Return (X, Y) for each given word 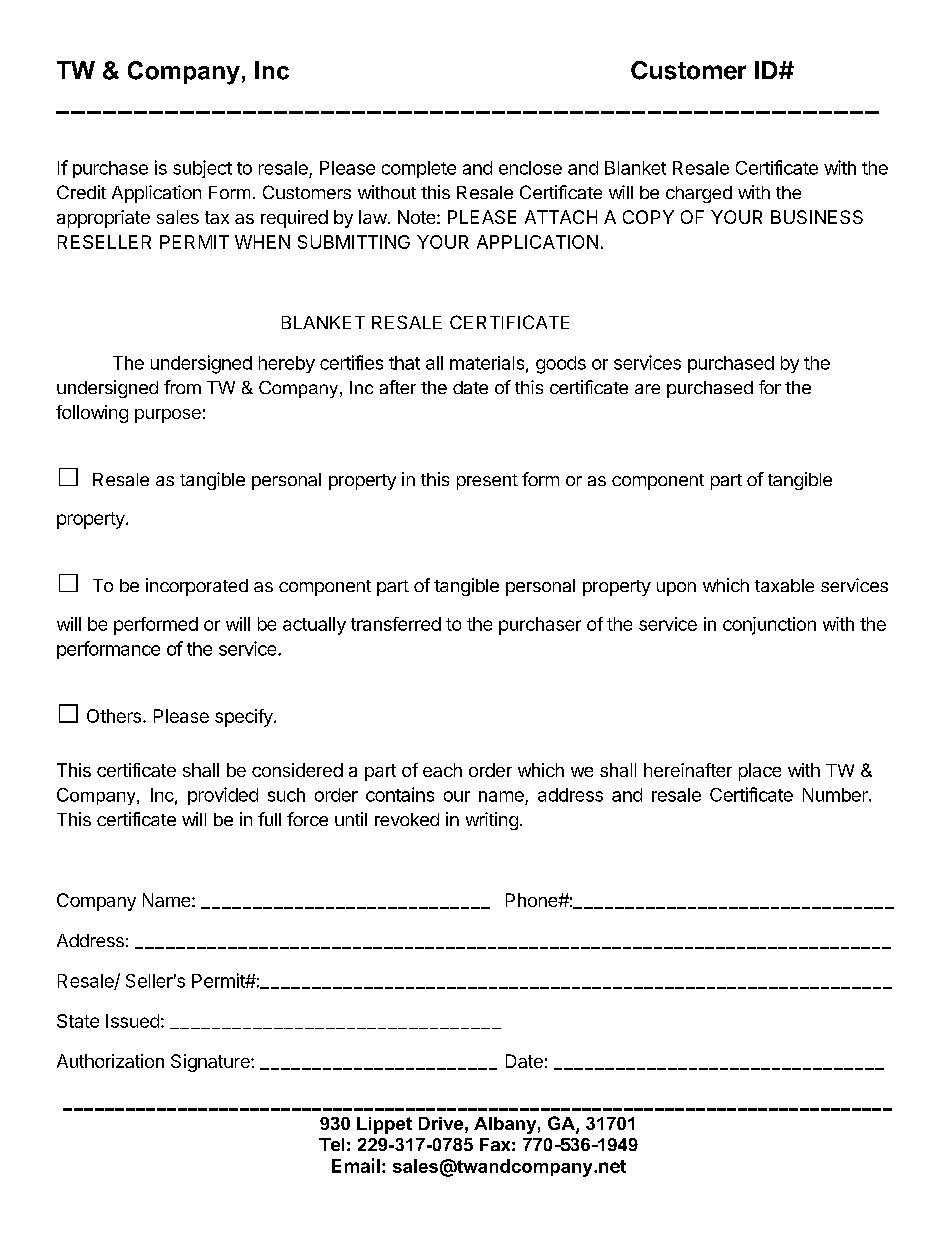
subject (202, 169)
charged (699, 194)
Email (356, 1165)
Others (114, 716)
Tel (331, 1144)
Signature (211, 1063)
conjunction (769, 626)
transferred (396, 624)
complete (419, 169)
